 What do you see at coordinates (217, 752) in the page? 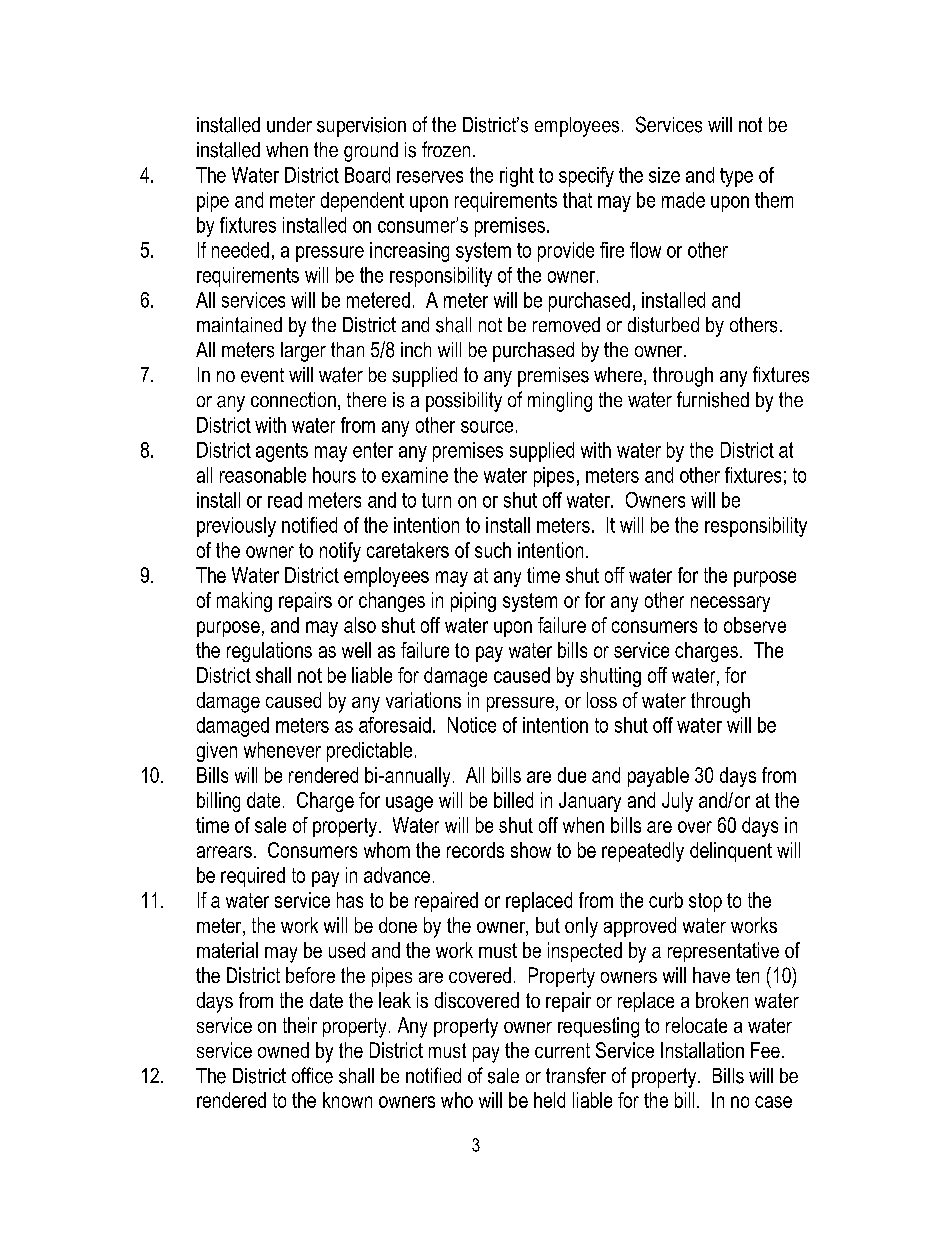
I see `given` at bounding box center [217, 752].
